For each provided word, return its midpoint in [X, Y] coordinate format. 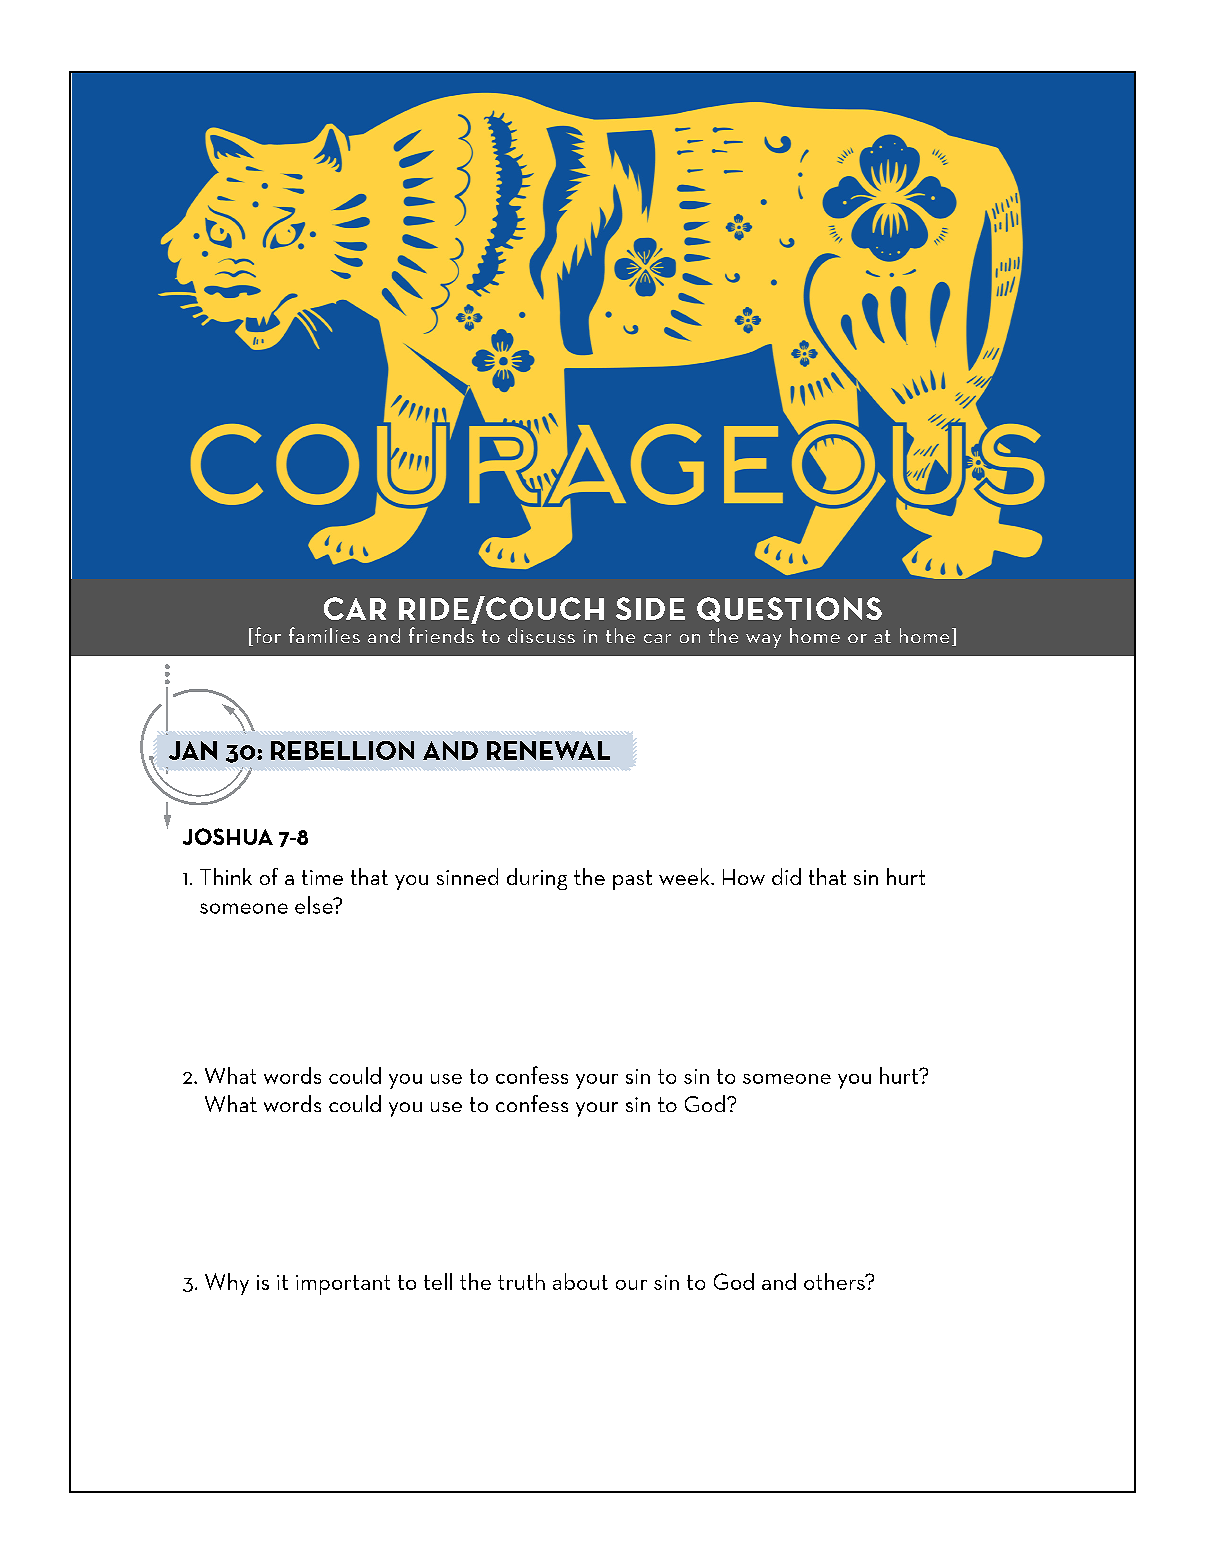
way [763, 641]
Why [227, 1284]
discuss [541, 635]
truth [521, 1281]
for [268, 635]
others [835, 1281]
